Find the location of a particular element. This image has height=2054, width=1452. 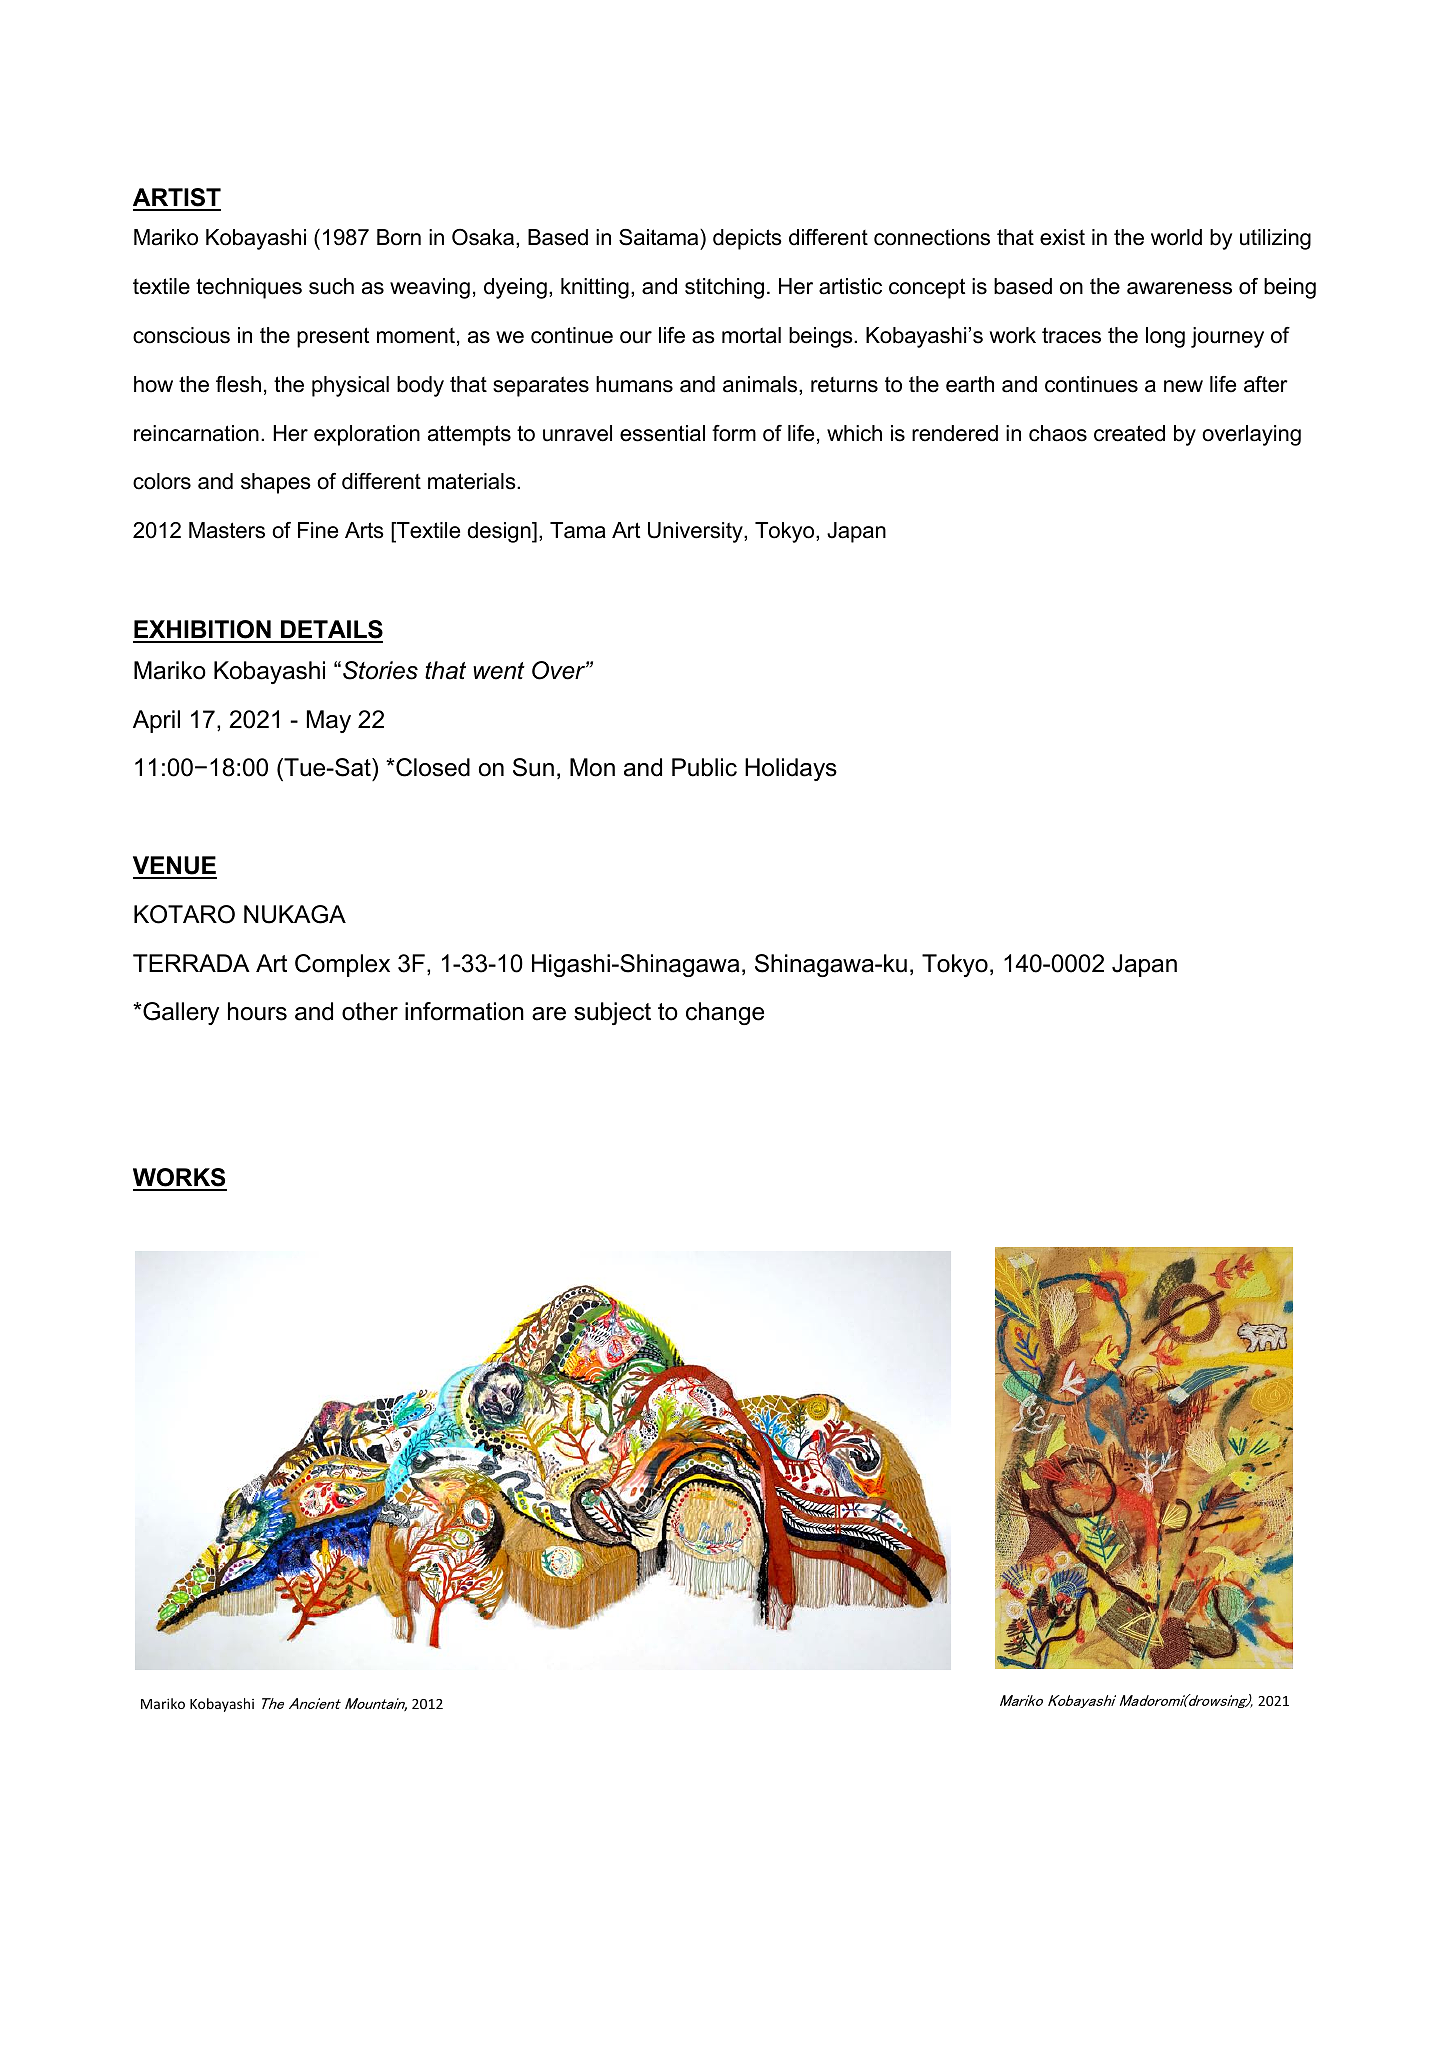

depicts is located at coordinates (747, 239).
